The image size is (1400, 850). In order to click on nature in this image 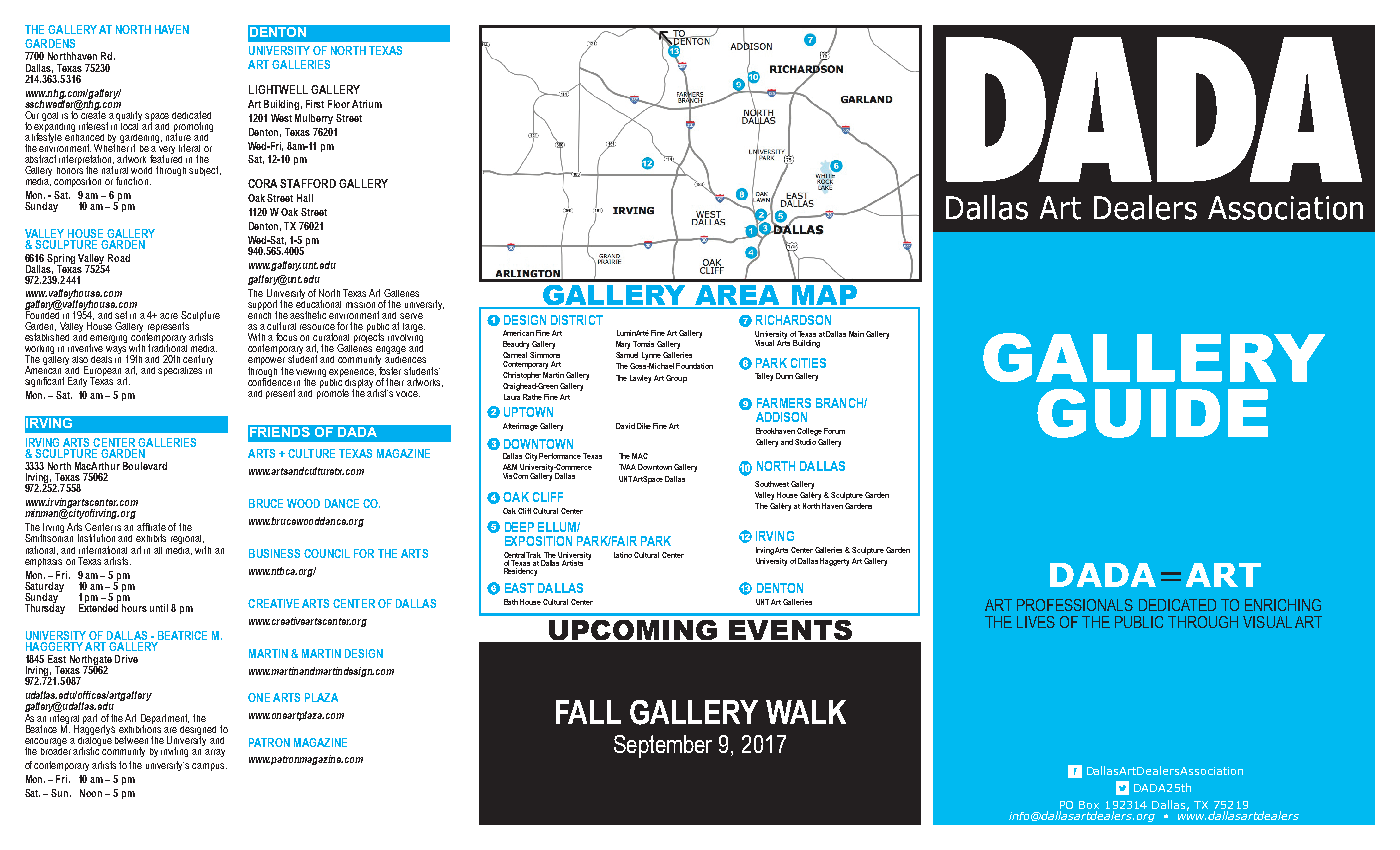, I will do `click(178, 136)`.
